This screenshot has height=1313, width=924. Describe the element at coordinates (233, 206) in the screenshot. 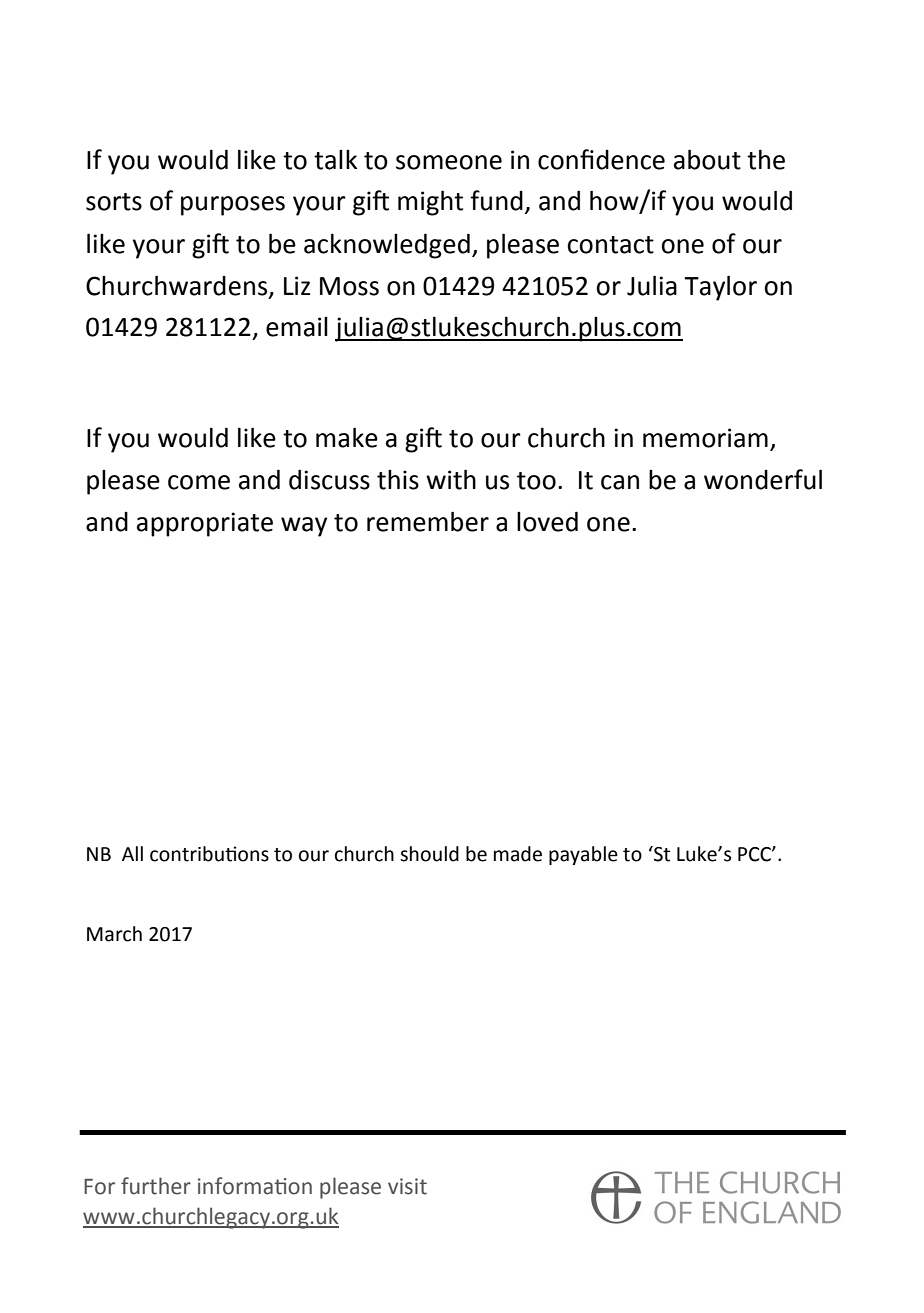

I see `purposes` at that location.
